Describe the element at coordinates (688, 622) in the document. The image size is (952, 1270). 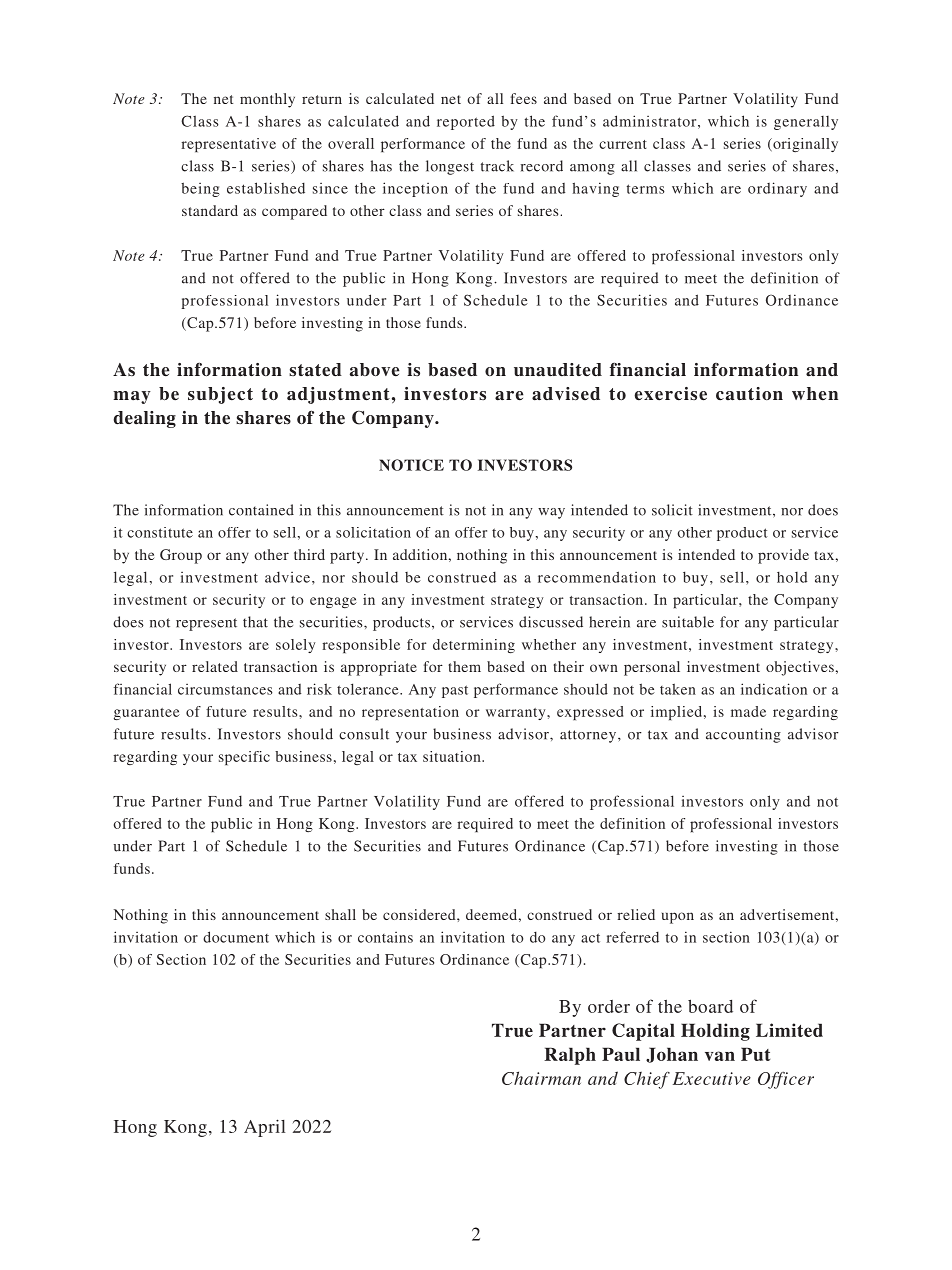
I see `suitable` at that location.
